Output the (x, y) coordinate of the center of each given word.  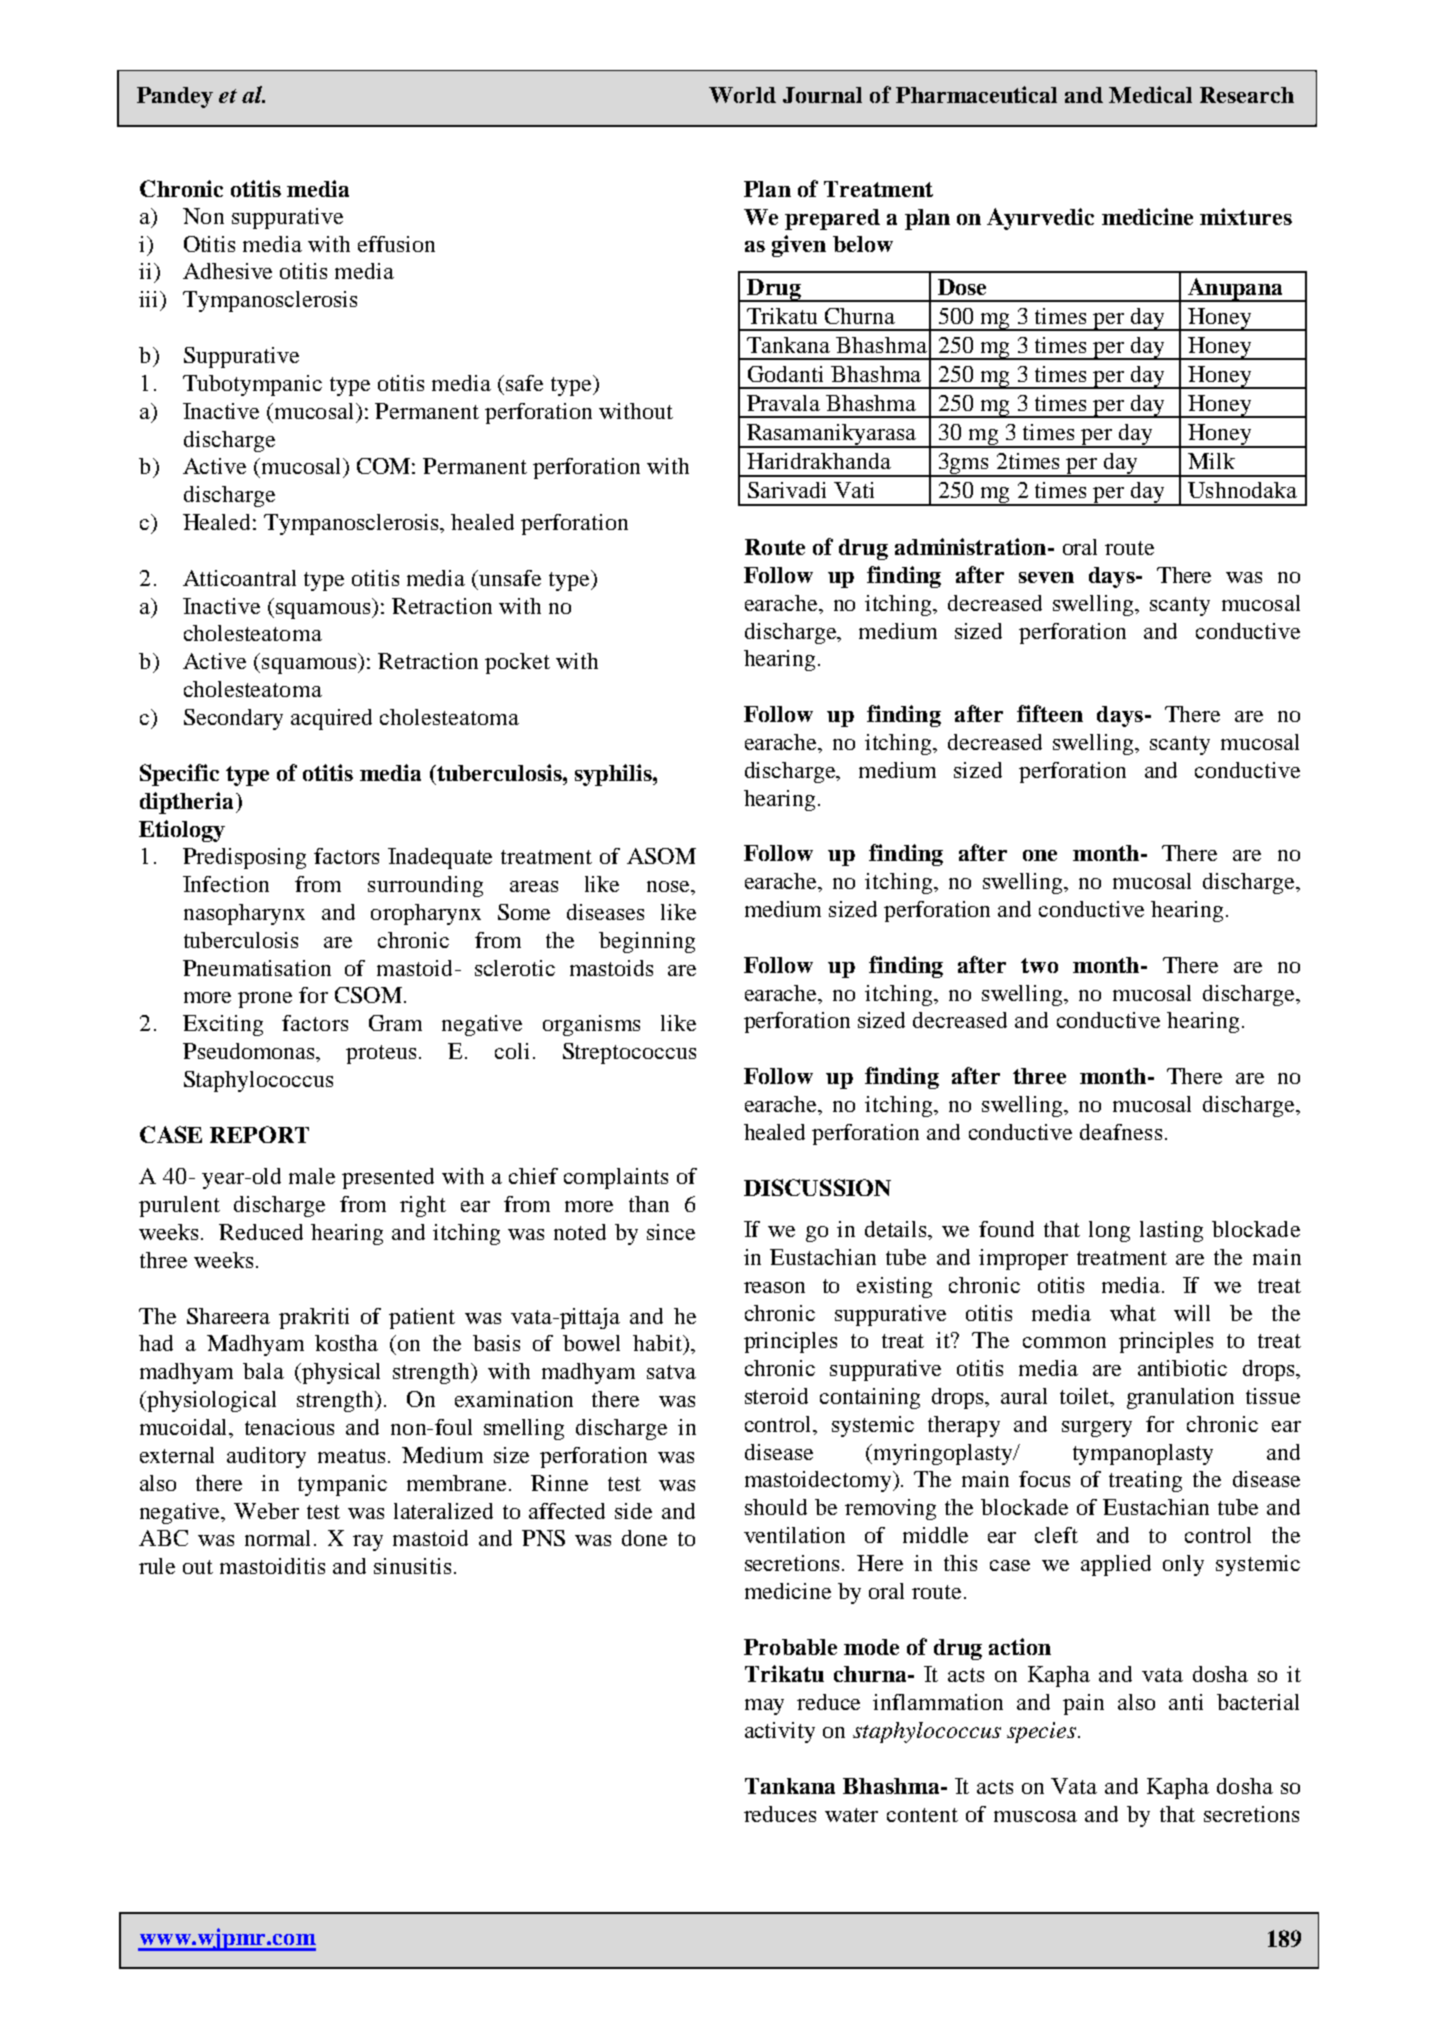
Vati (854, 490)
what (1133, 1313)
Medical (1150, 94)
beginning (647, 942)
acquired (331, 719)
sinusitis (412, 1566)
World (742, 95)
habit (659, 1344)
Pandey (175, 97)
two (1039, 965)
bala (263, 1371)
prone (265, 1000)
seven (1046, 577)
